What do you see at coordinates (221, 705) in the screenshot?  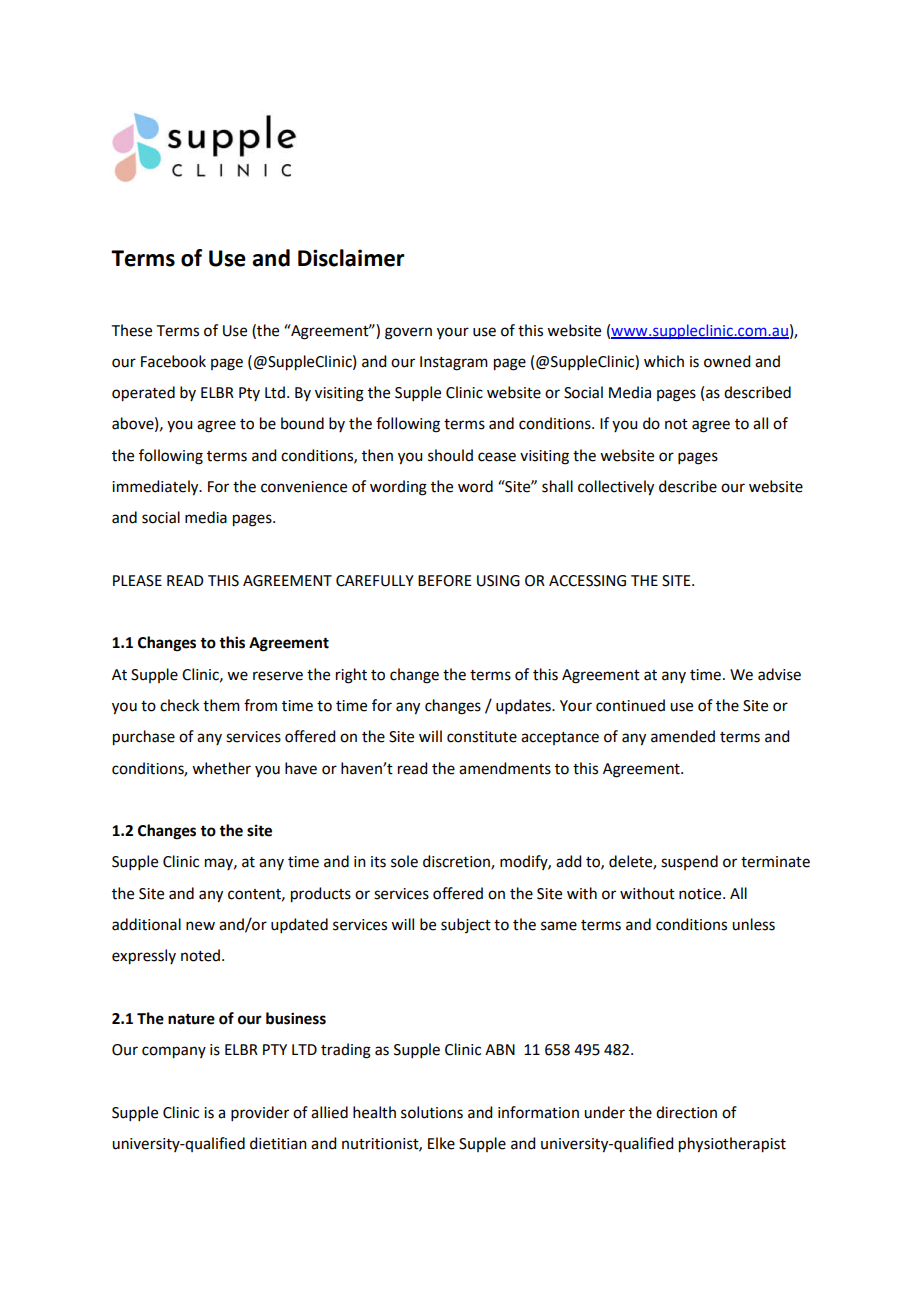 I see `them` at bounding box center [221, 705].
